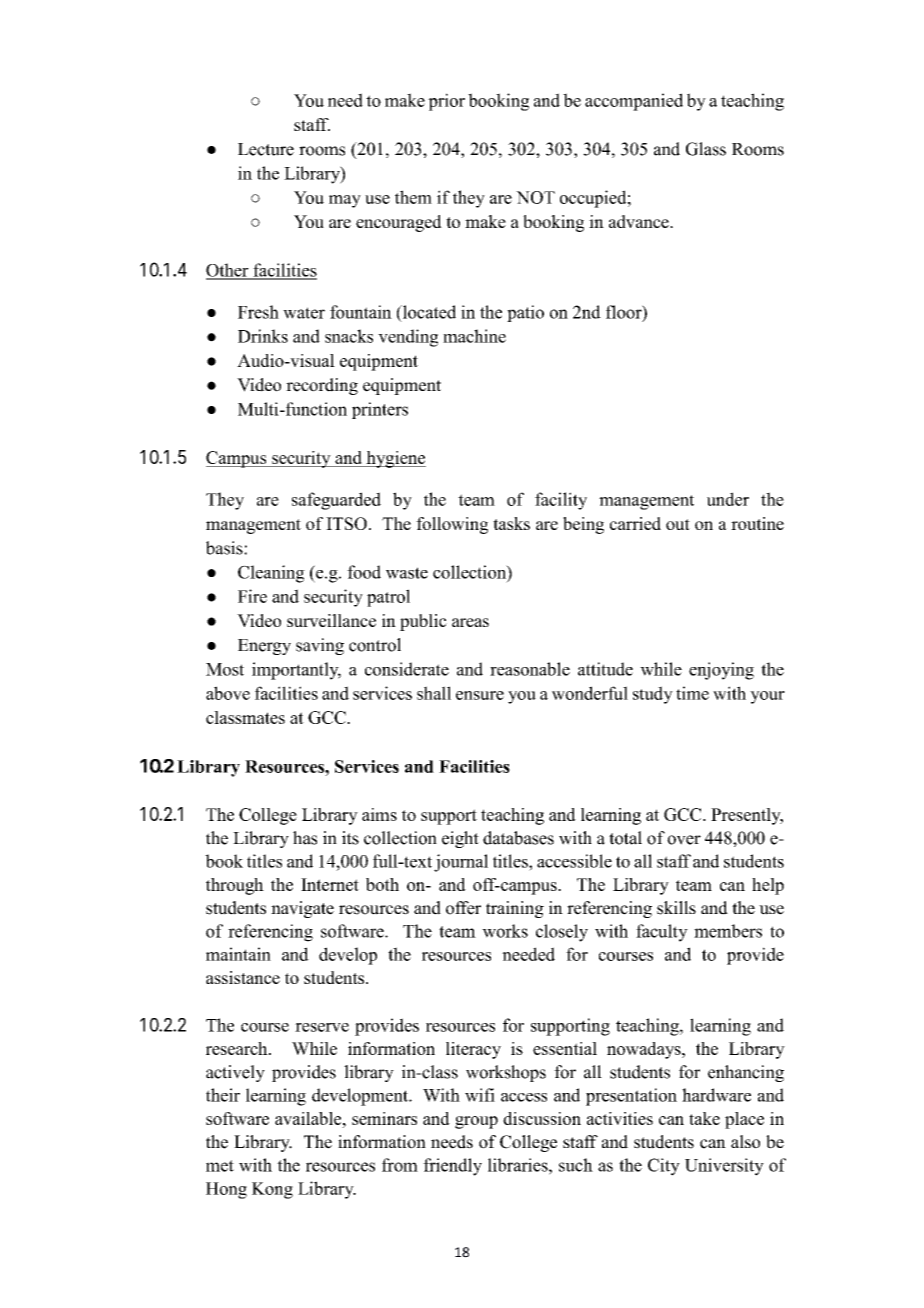  I want to click on enjoying, so click(721, 671).
